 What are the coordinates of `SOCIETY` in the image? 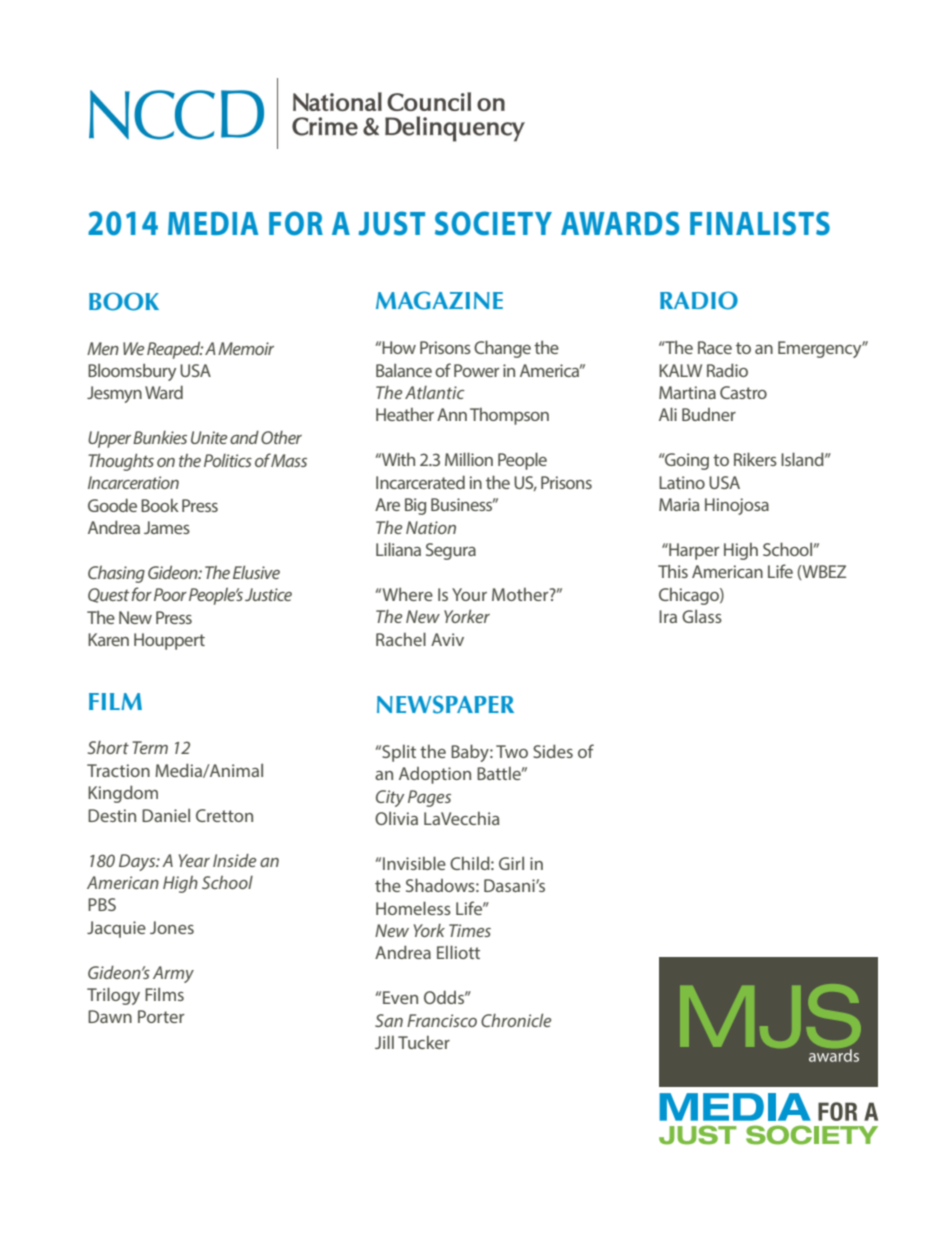 It's located at (493, 223).
